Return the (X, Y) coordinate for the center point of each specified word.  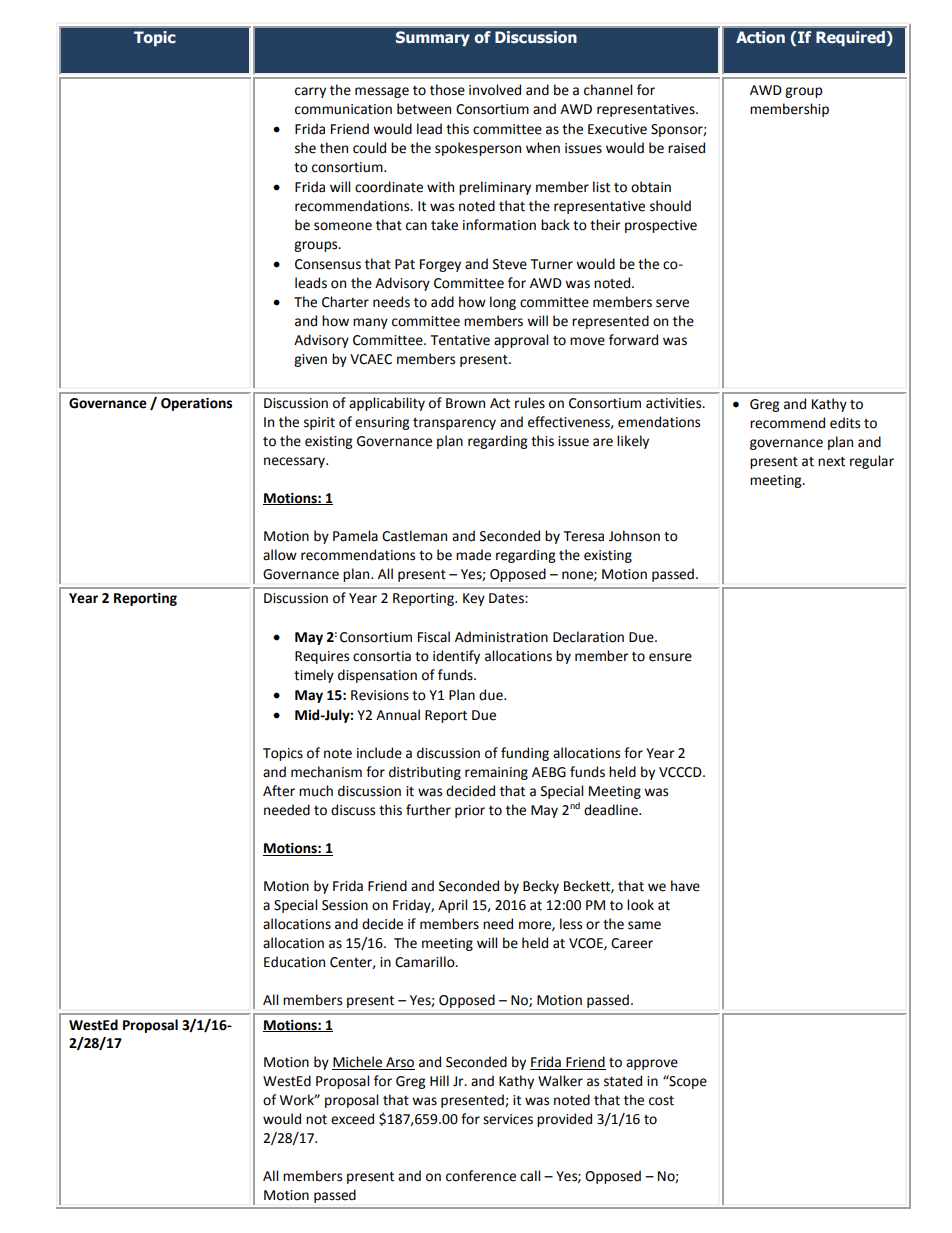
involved (495, 90)
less (571, 924)
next (831, 462)
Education (294, 962)
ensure (670, 657)
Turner (552, 264)
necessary (295, 462)
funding (525, 754)
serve (672, 303)
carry (310, 92)
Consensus (328, 264)
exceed (352, 1119)
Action (760, 37)
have (685, 886)
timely (314, 676)
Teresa (584, 536)
